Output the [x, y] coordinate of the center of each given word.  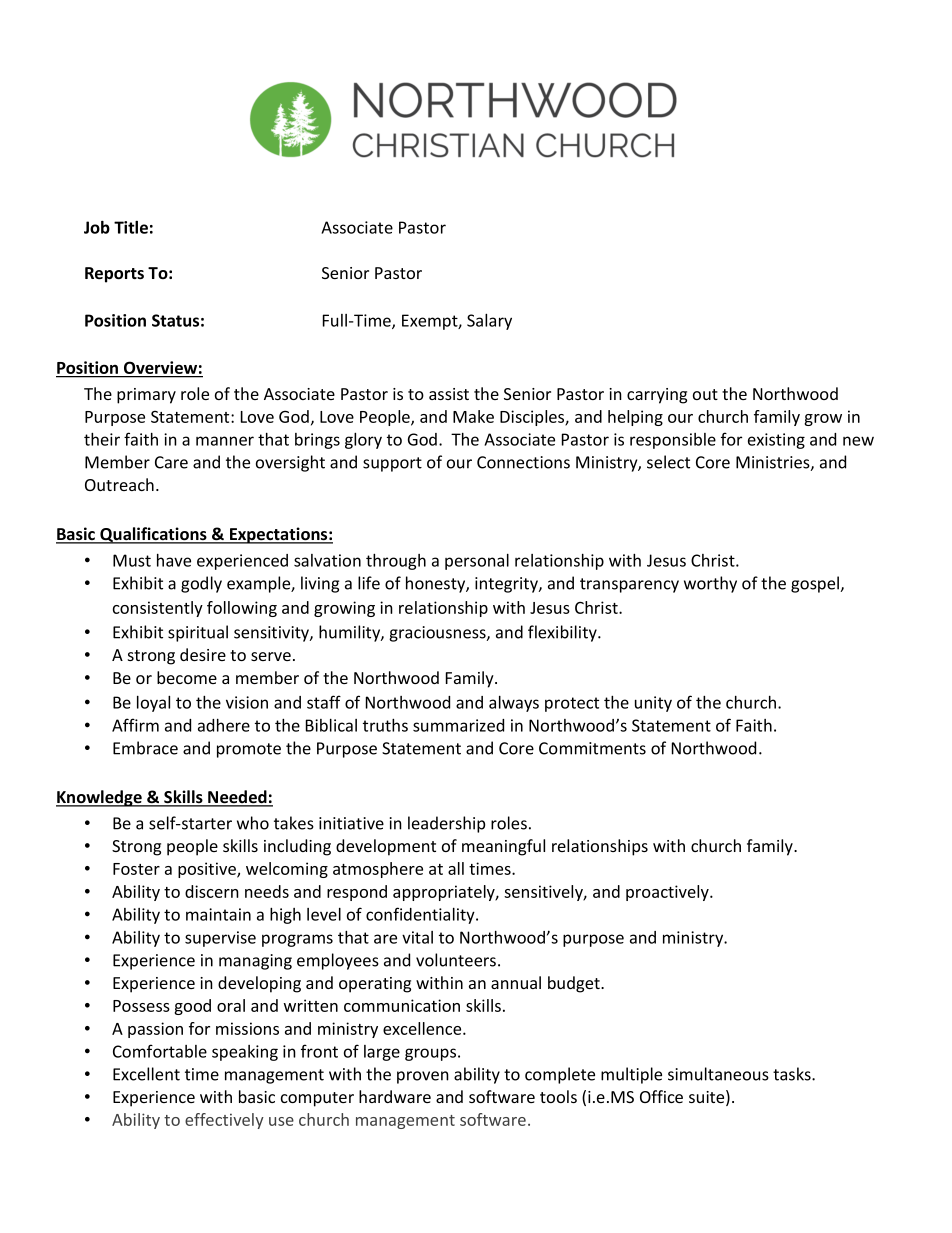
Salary [489, 321]
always [514, 704]
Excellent [146, 1074]
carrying [657, 396]
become [187, 677]
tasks [793, 1074]
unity [653, 704]
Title [131, 227]
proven [423, 1077]
